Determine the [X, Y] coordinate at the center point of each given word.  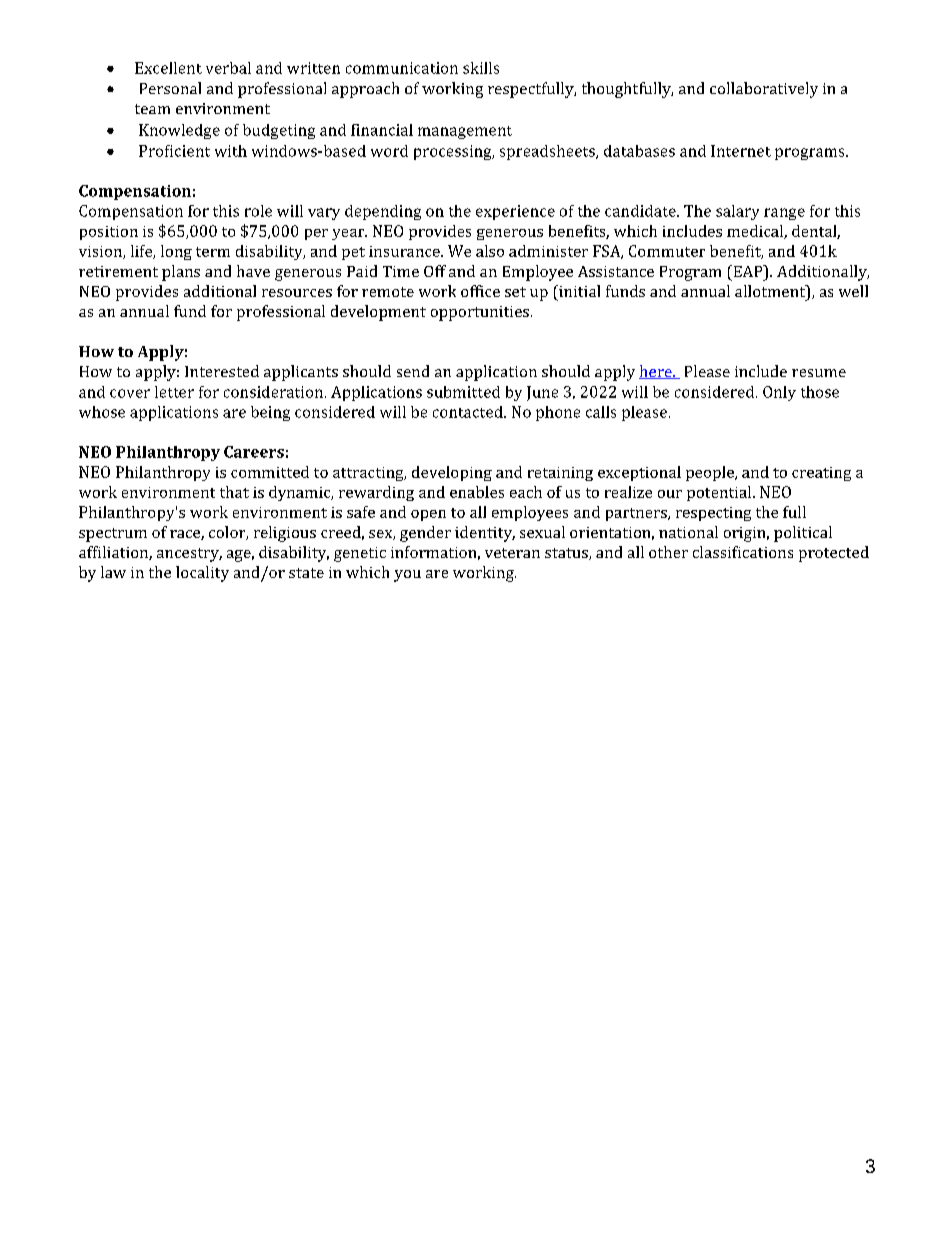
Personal [170, 88]
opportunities [480, 313]
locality [202, 574]
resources [297, 293]
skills [481, 68]
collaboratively [764, 90]
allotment [771, 291]
